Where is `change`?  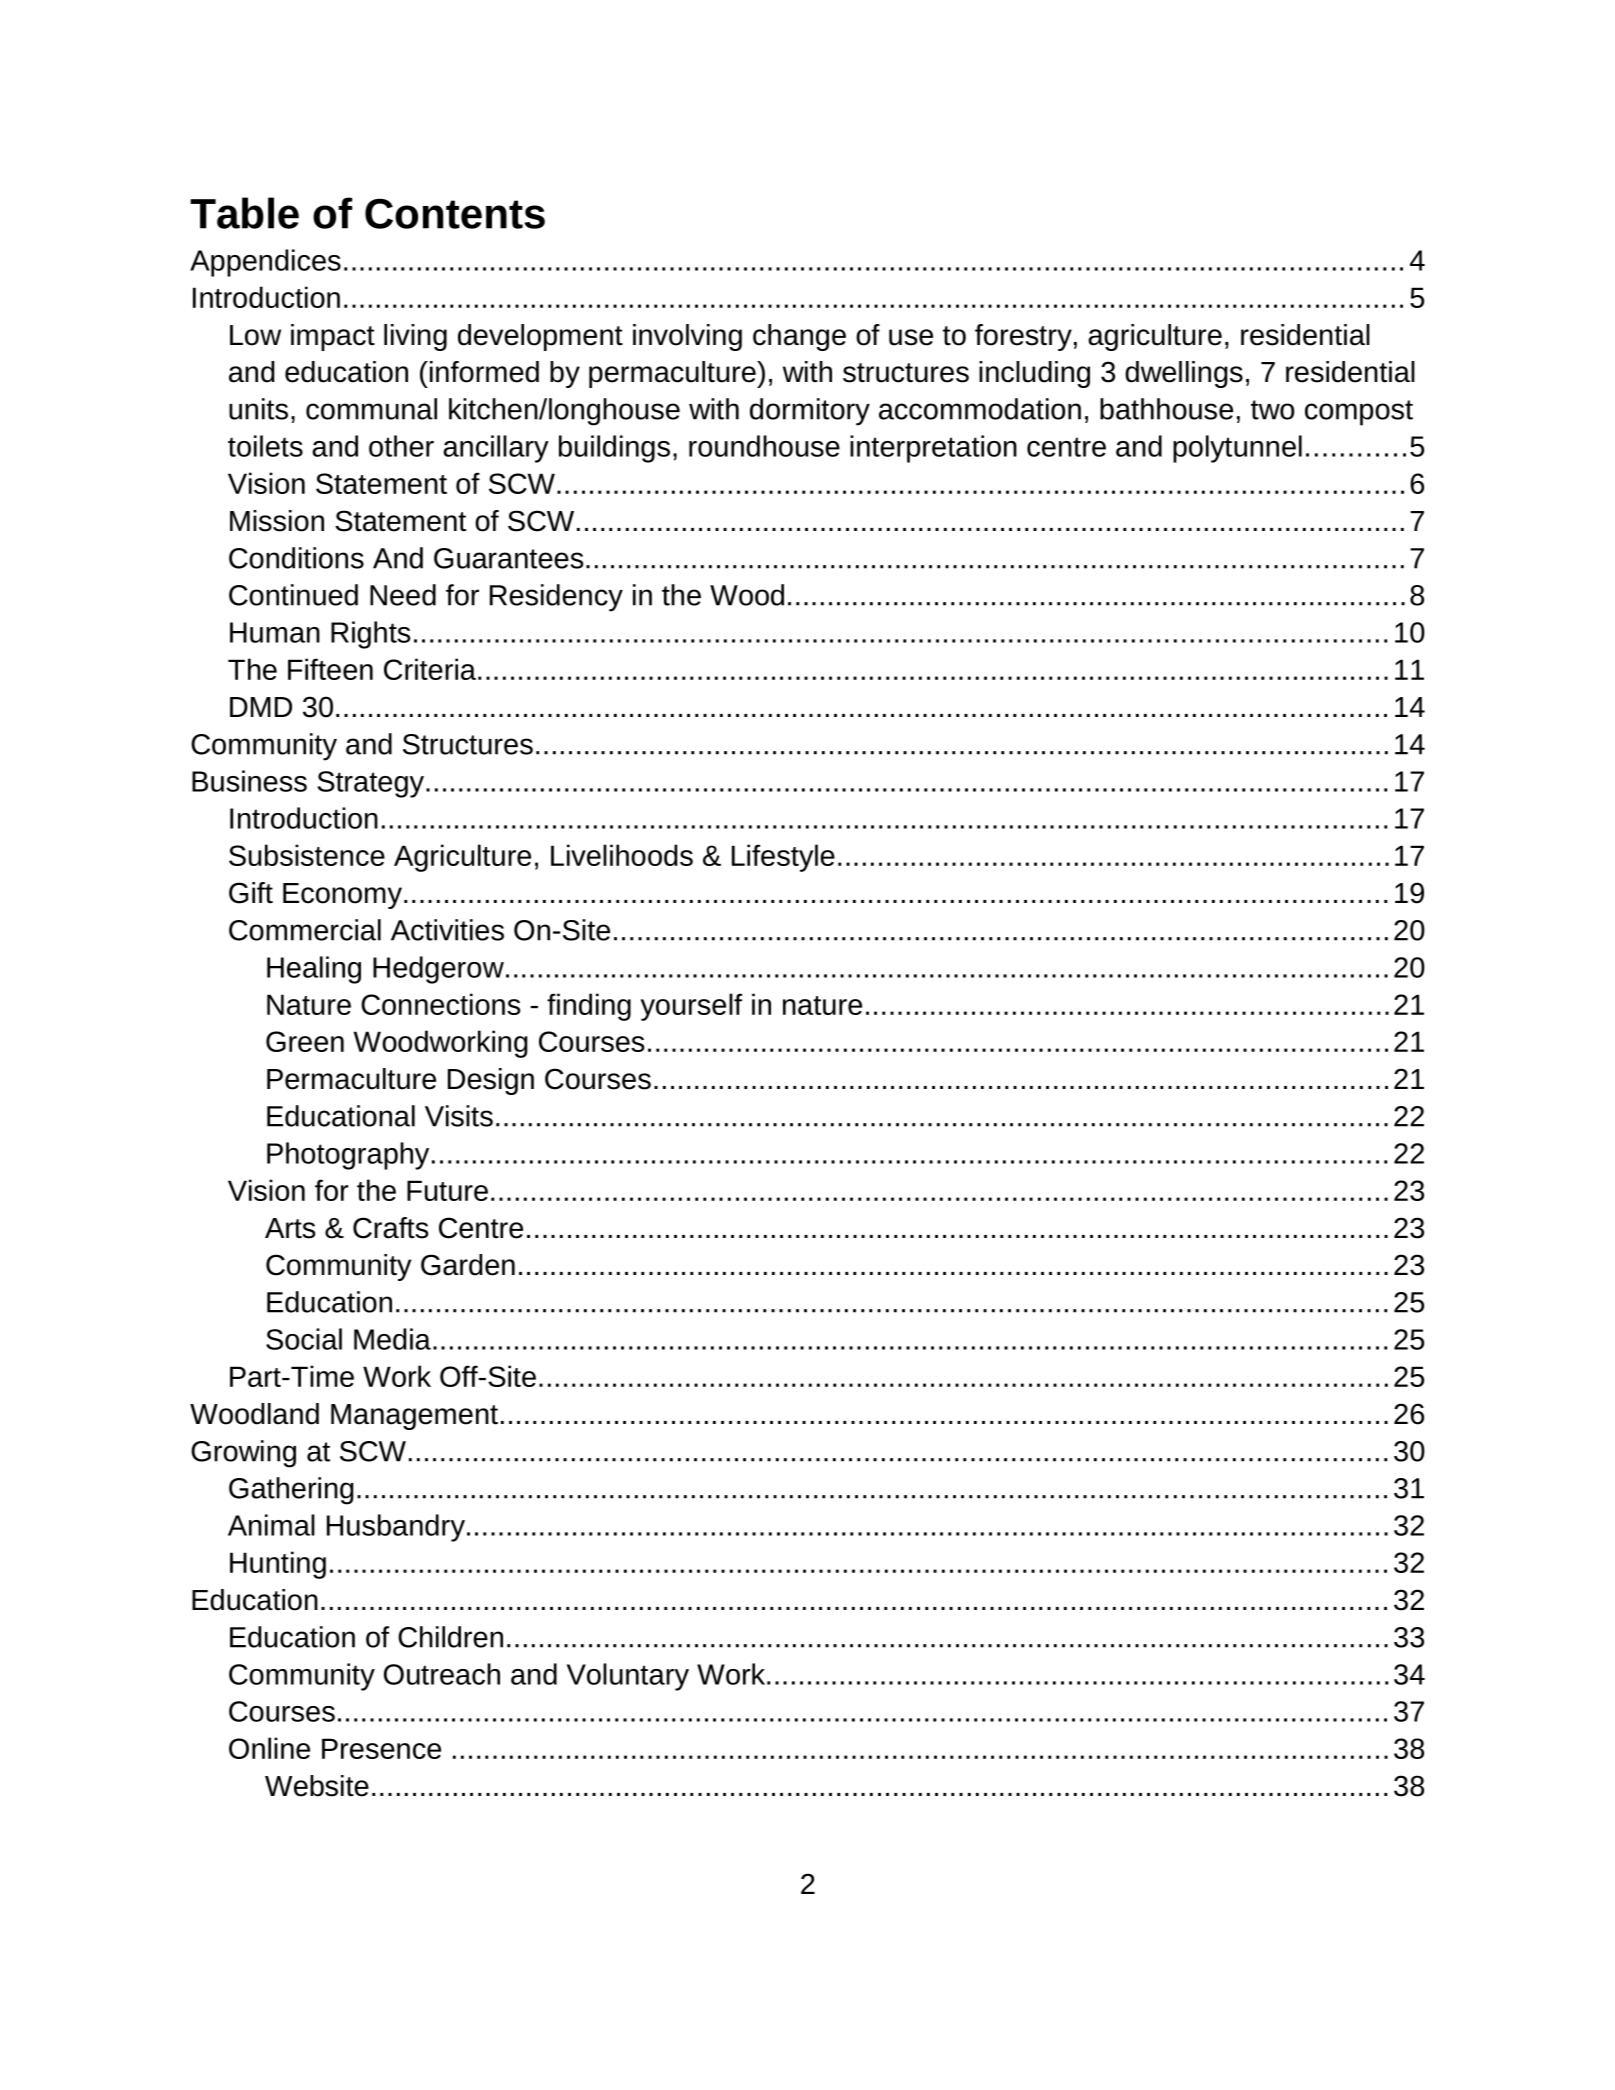 change is located at coordinates (799, 337).
